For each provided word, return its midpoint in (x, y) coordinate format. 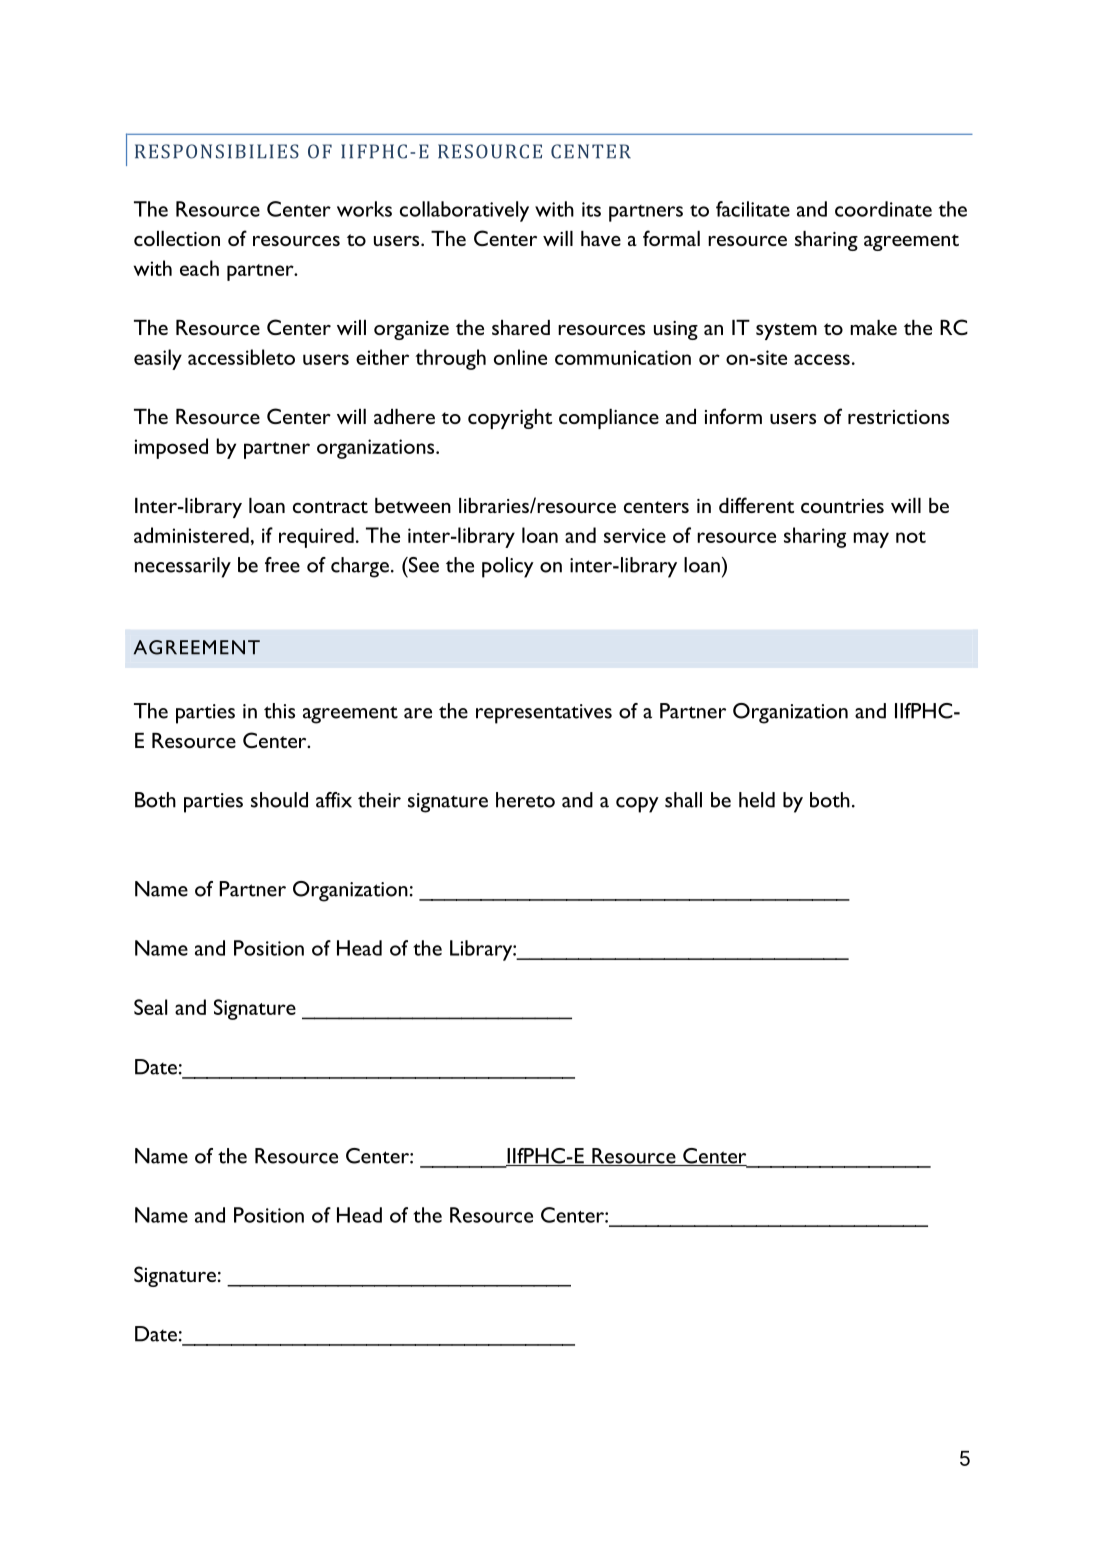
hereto (525, 800)
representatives (544, 714)
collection (177, 238)
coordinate (883, 209)
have (601, 238)
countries (842, 506)
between (413, 505)
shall (683, 800)
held (757, 800)
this (279, 711)
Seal (150, 1007)
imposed (171, 448)
